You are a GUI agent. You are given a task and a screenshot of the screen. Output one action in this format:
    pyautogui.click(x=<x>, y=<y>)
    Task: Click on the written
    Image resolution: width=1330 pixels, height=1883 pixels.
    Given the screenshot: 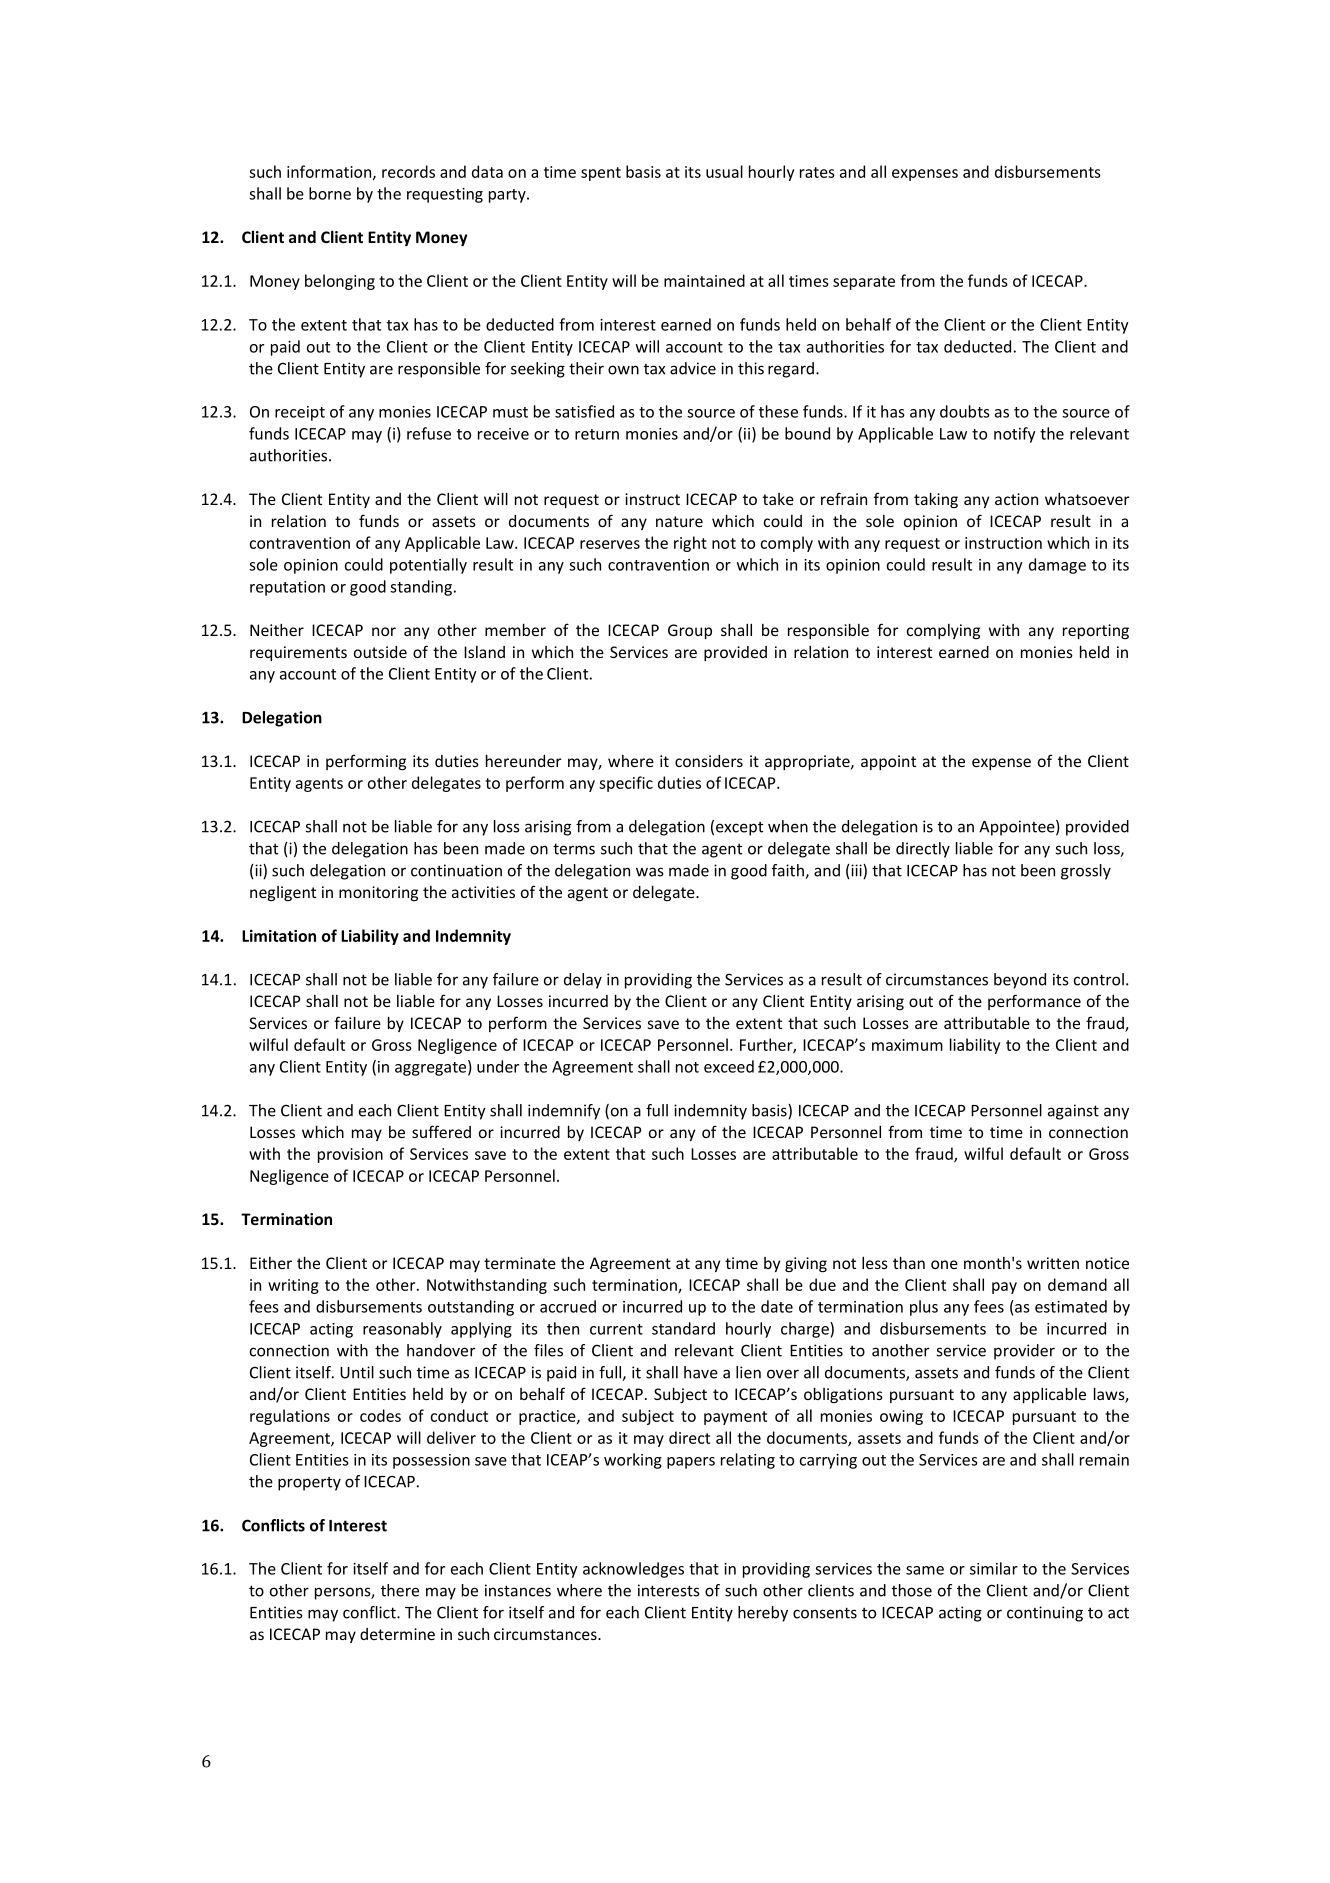 What is the action you would take?
    pyautogui.click(x=1053, y=1263)
